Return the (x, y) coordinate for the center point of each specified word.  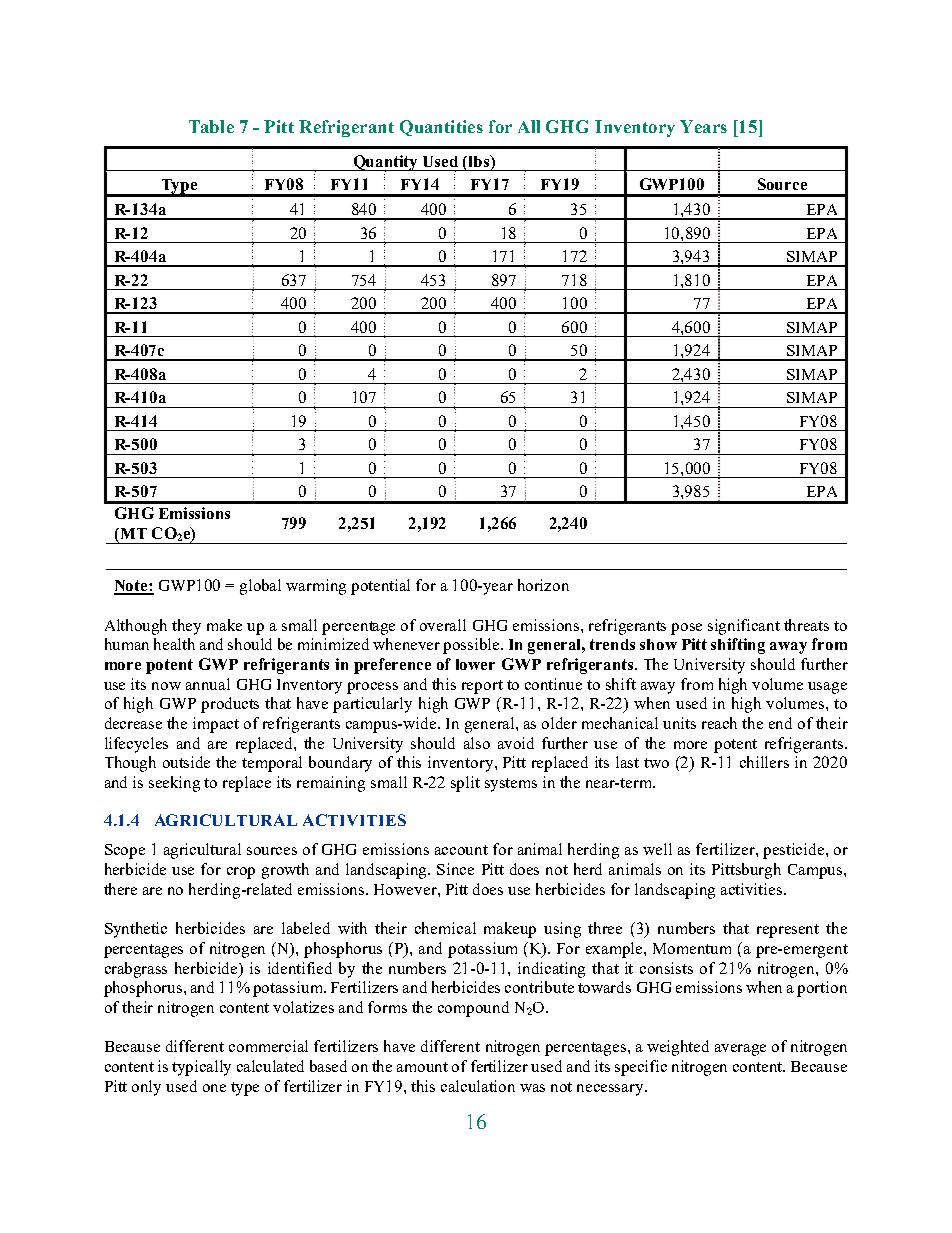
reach (719, 723)
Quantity (386, 163)
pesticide (795, 851)
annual (208, 684)
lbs (480, 162)
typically (201, 1068)
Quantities (441, 128)
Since (455, 869)
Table (211, 126)
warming (316, 587)
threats (806, 625)
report (482, 687)
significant (744, 627)
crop (241, 873)
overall (443, 625)
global (260, 587)
